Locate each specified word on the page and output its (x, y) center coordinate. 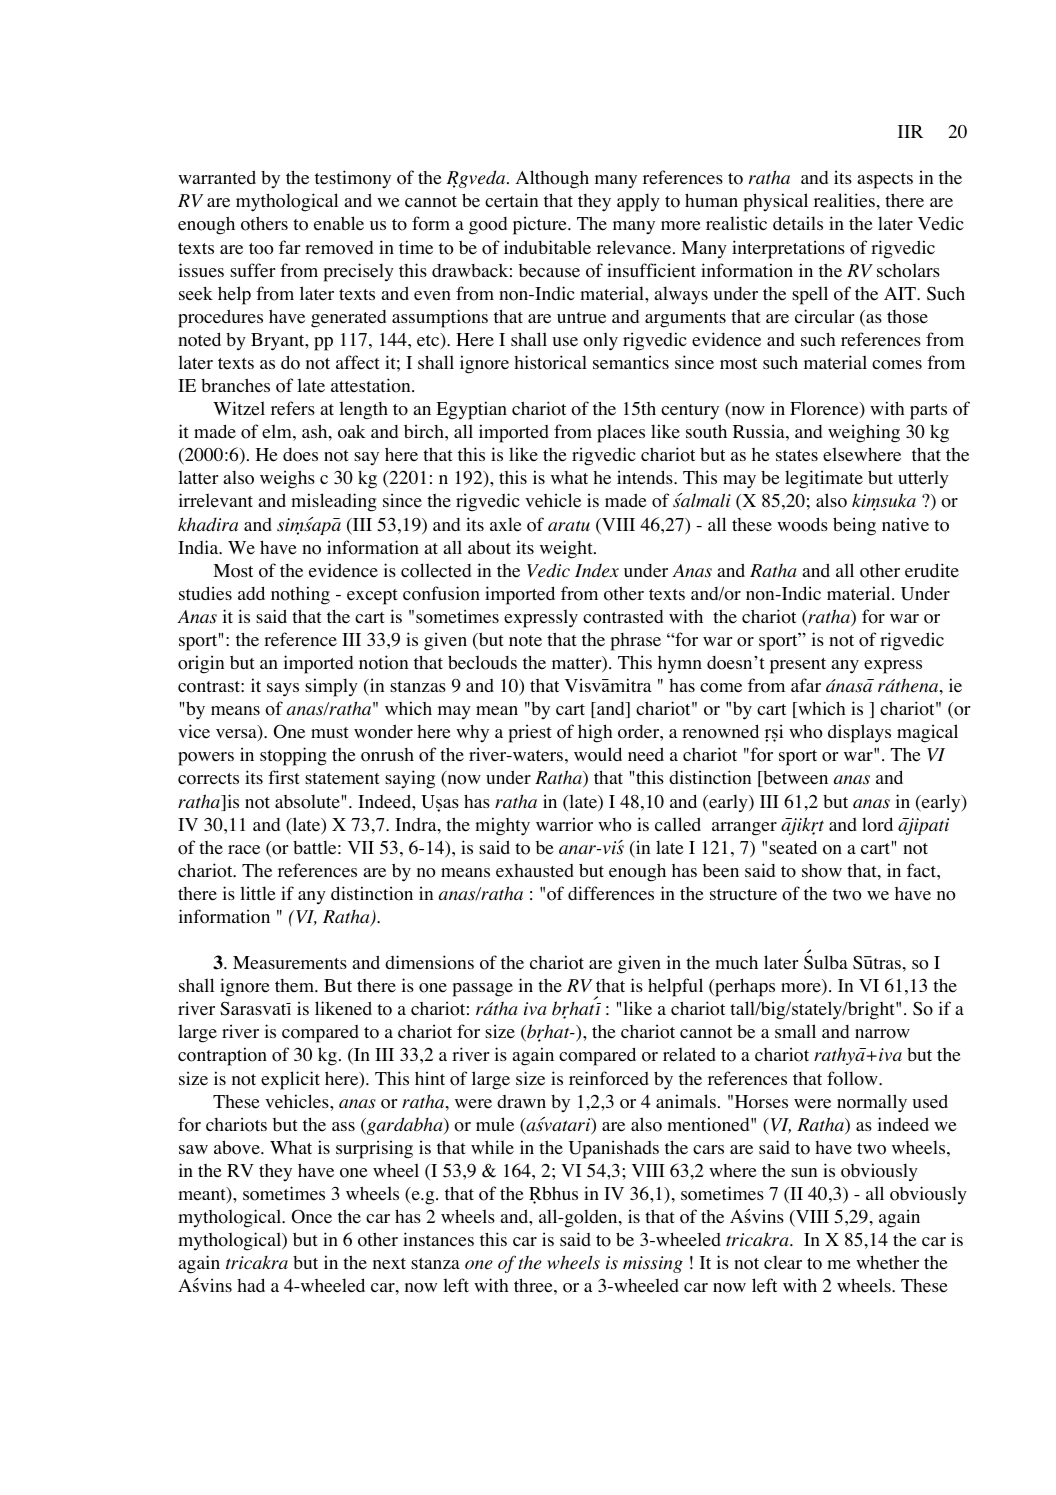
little (258, 893)
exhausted (535, 871)
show (822, 871)
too (261, 249)
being (854, 526)
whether (887, 1262)
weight (567, 549)
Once (312, 1216)
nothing (300, 595)
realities (844, 200)
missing (653, 1264)
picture (541, 225)
